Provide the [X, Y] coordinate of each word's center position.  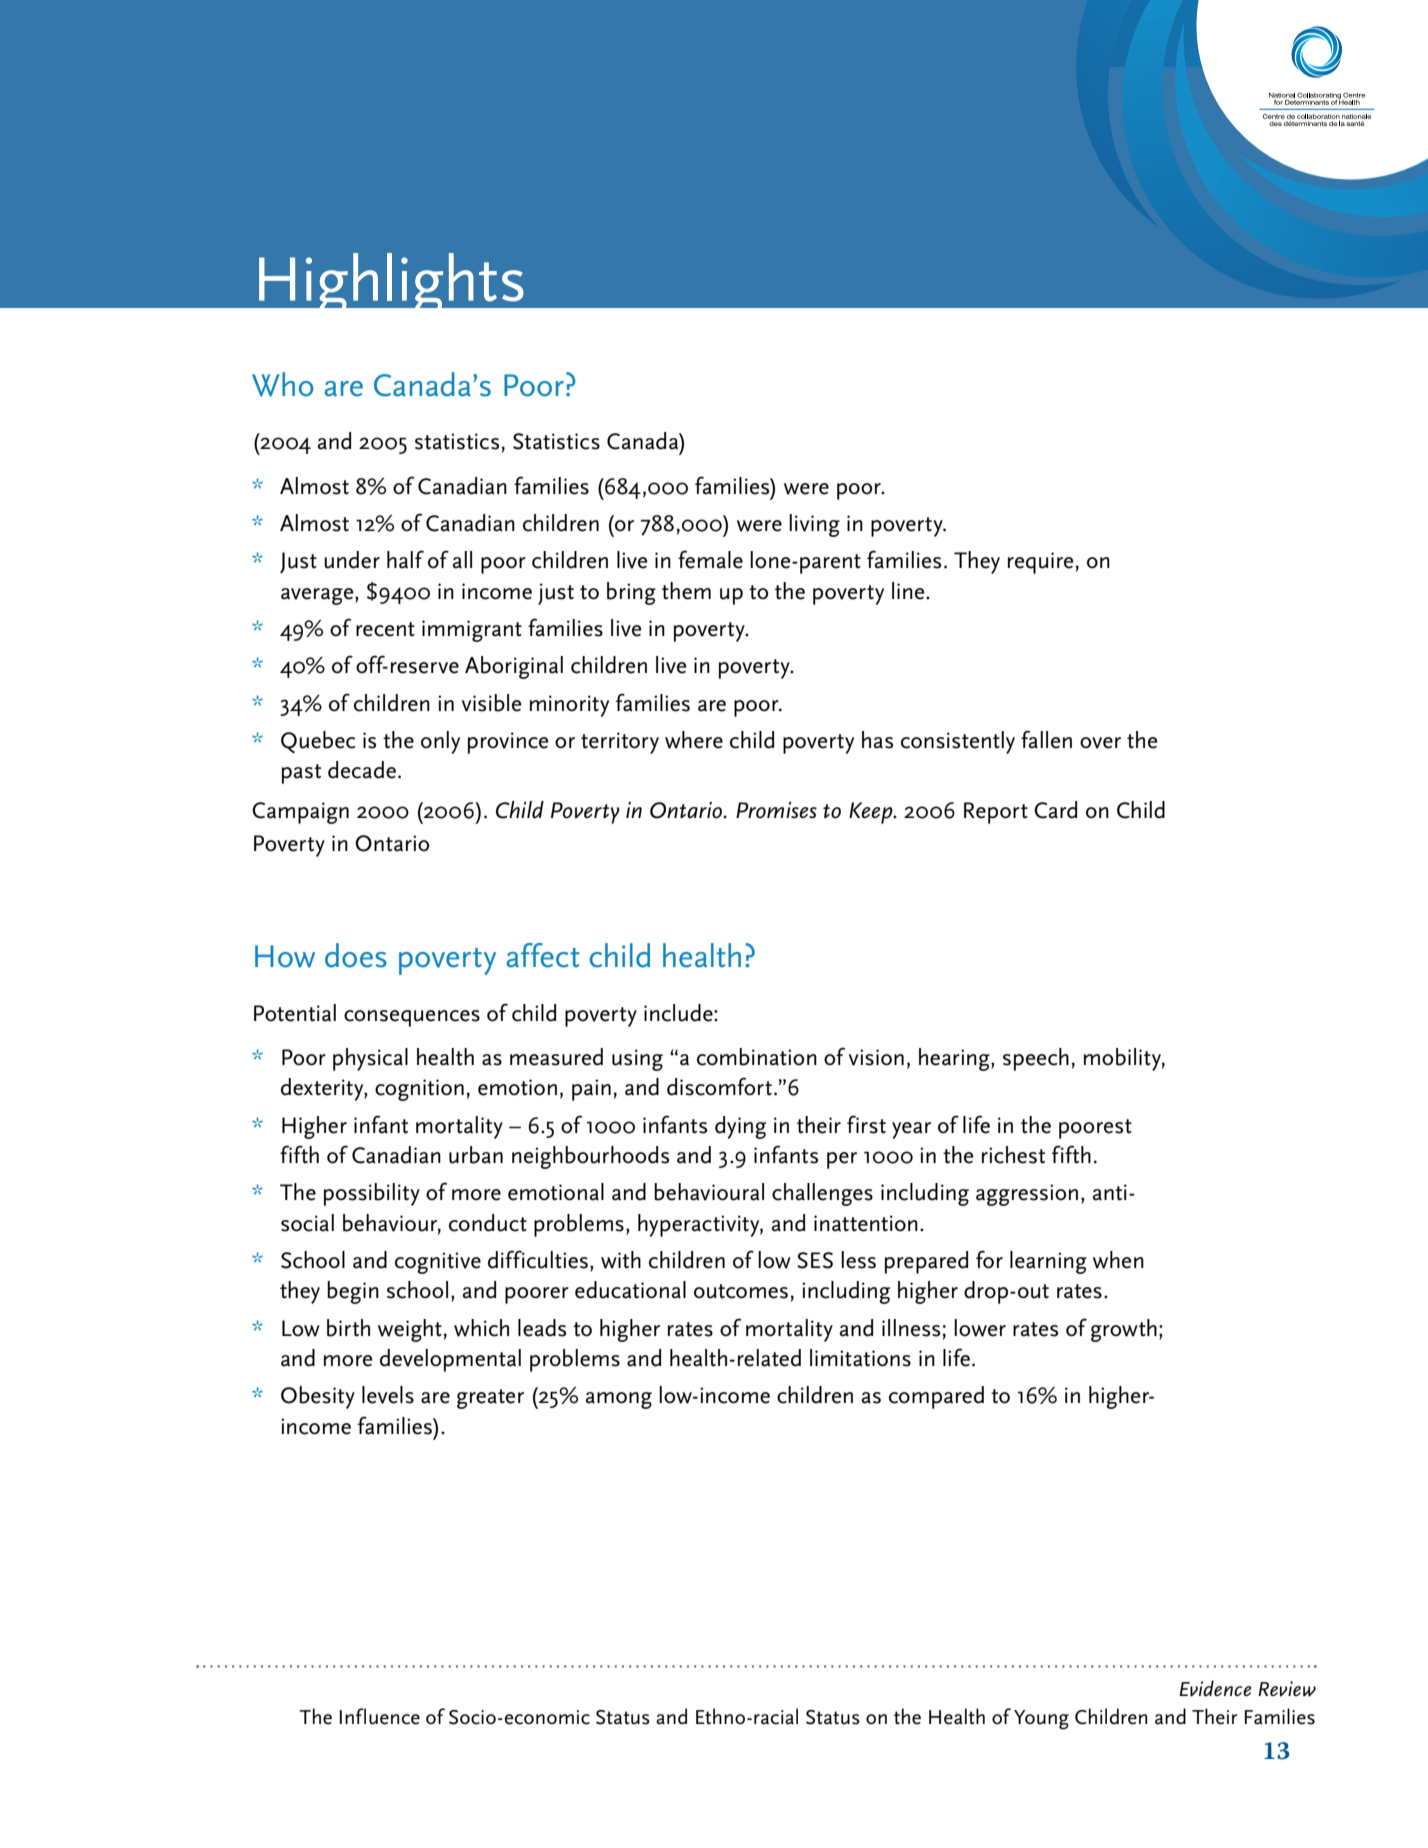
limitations [860, 1358]
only [440, 742]
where [694, 740]
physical [370, 1059]
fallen [1046, 739]
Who [283, 384]
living [814, 525]
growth [1124, 1330]
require [1042, 563]
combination [757, 1057]
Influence [380, 1716]
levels [388, 1395]
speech [1036, 1059]
